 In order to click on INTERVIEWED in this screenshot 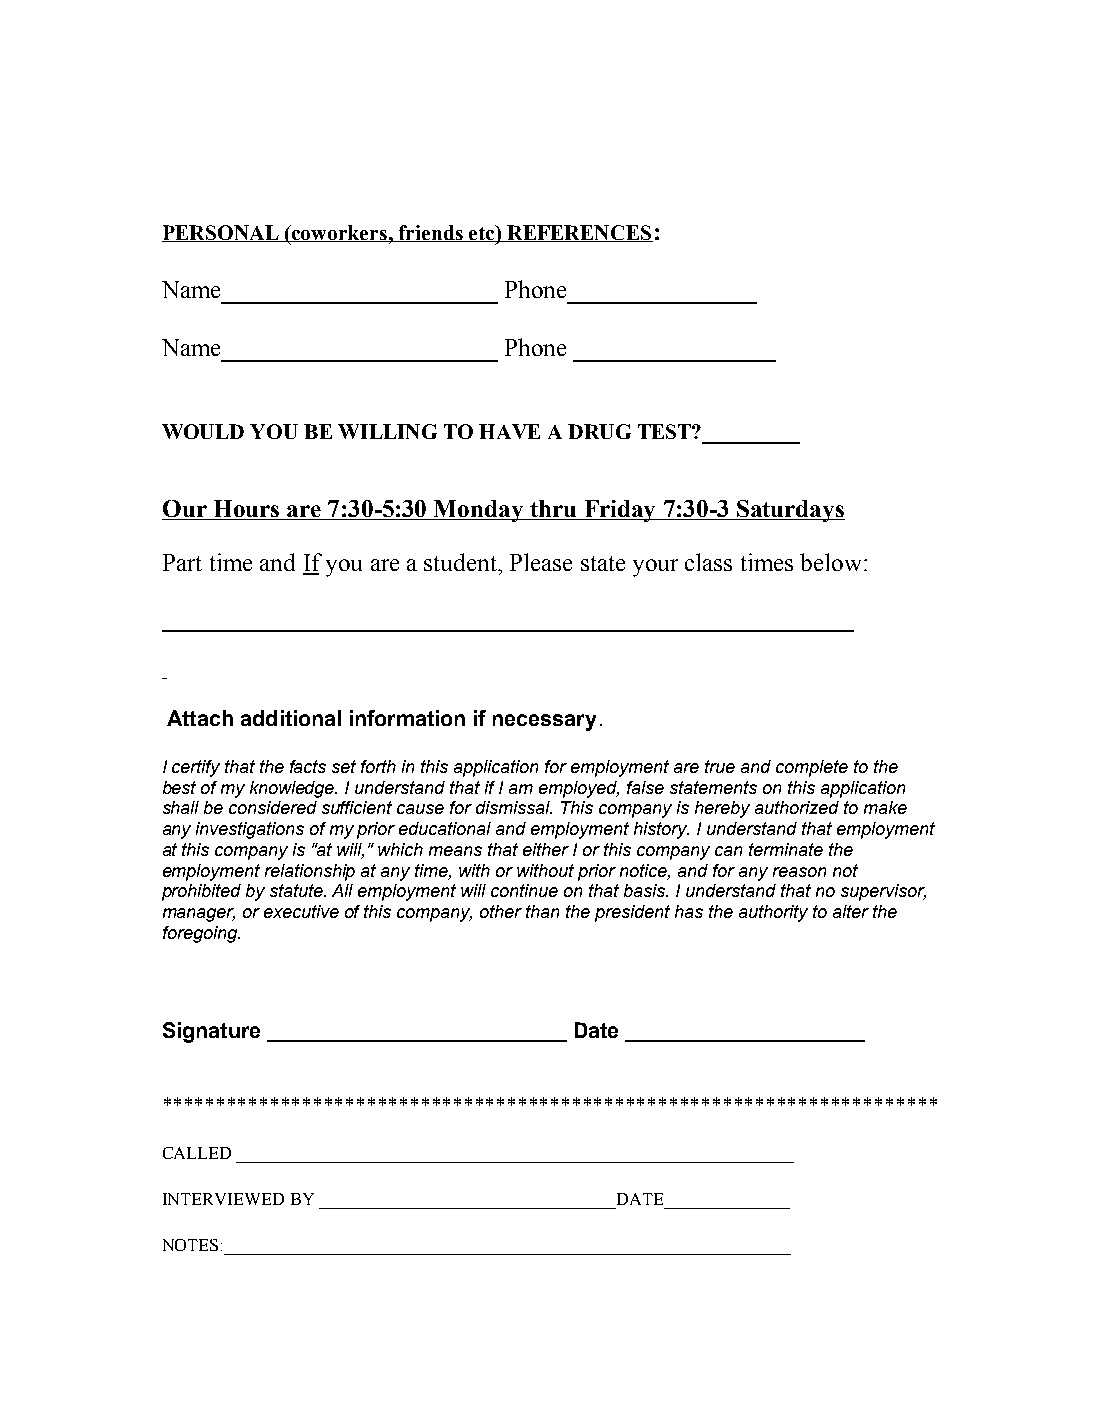, I will do `click(223, 1199)`.
